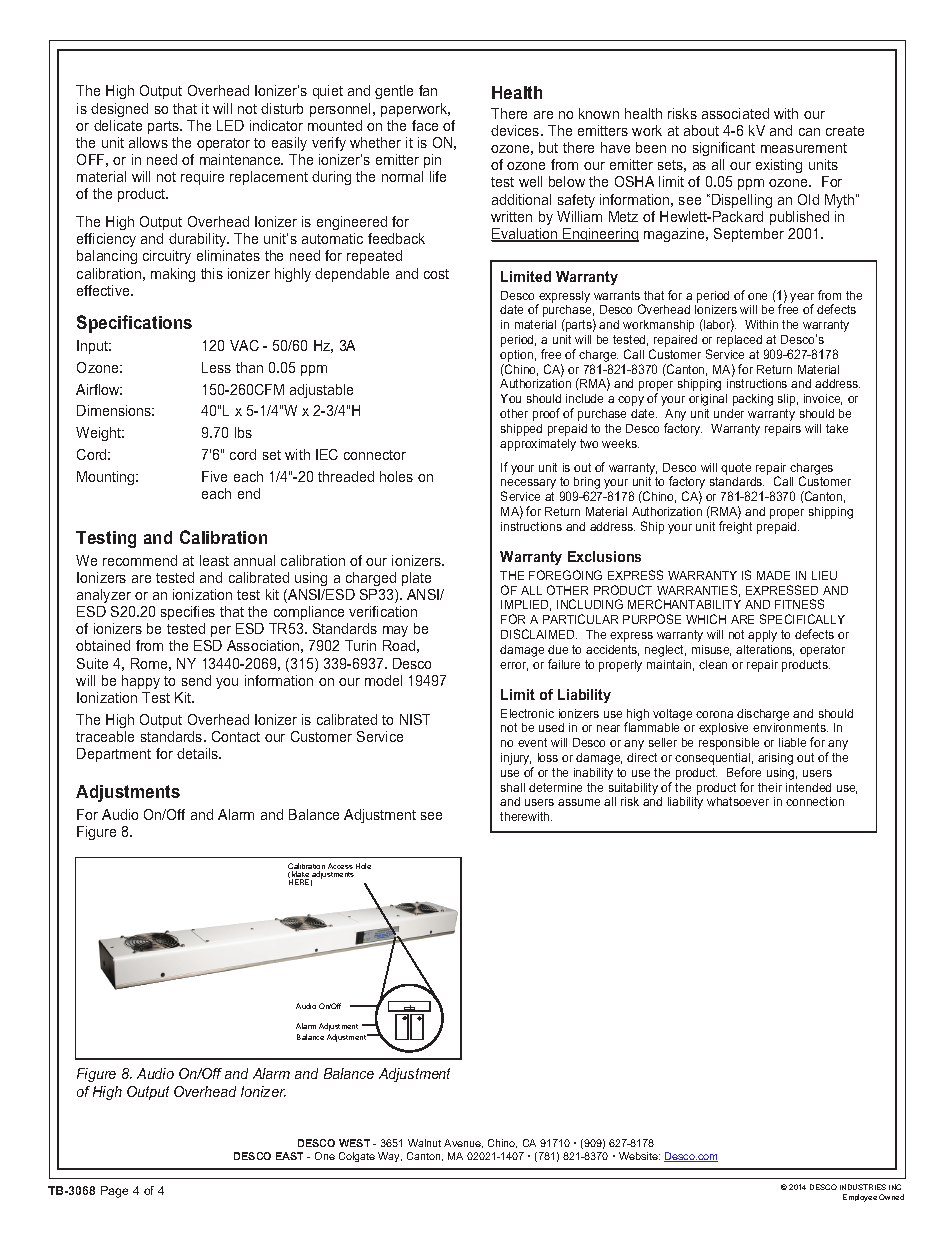 The height and width of the screenshot is (1233, 952). I want to click on Less, so click(216, 367).
